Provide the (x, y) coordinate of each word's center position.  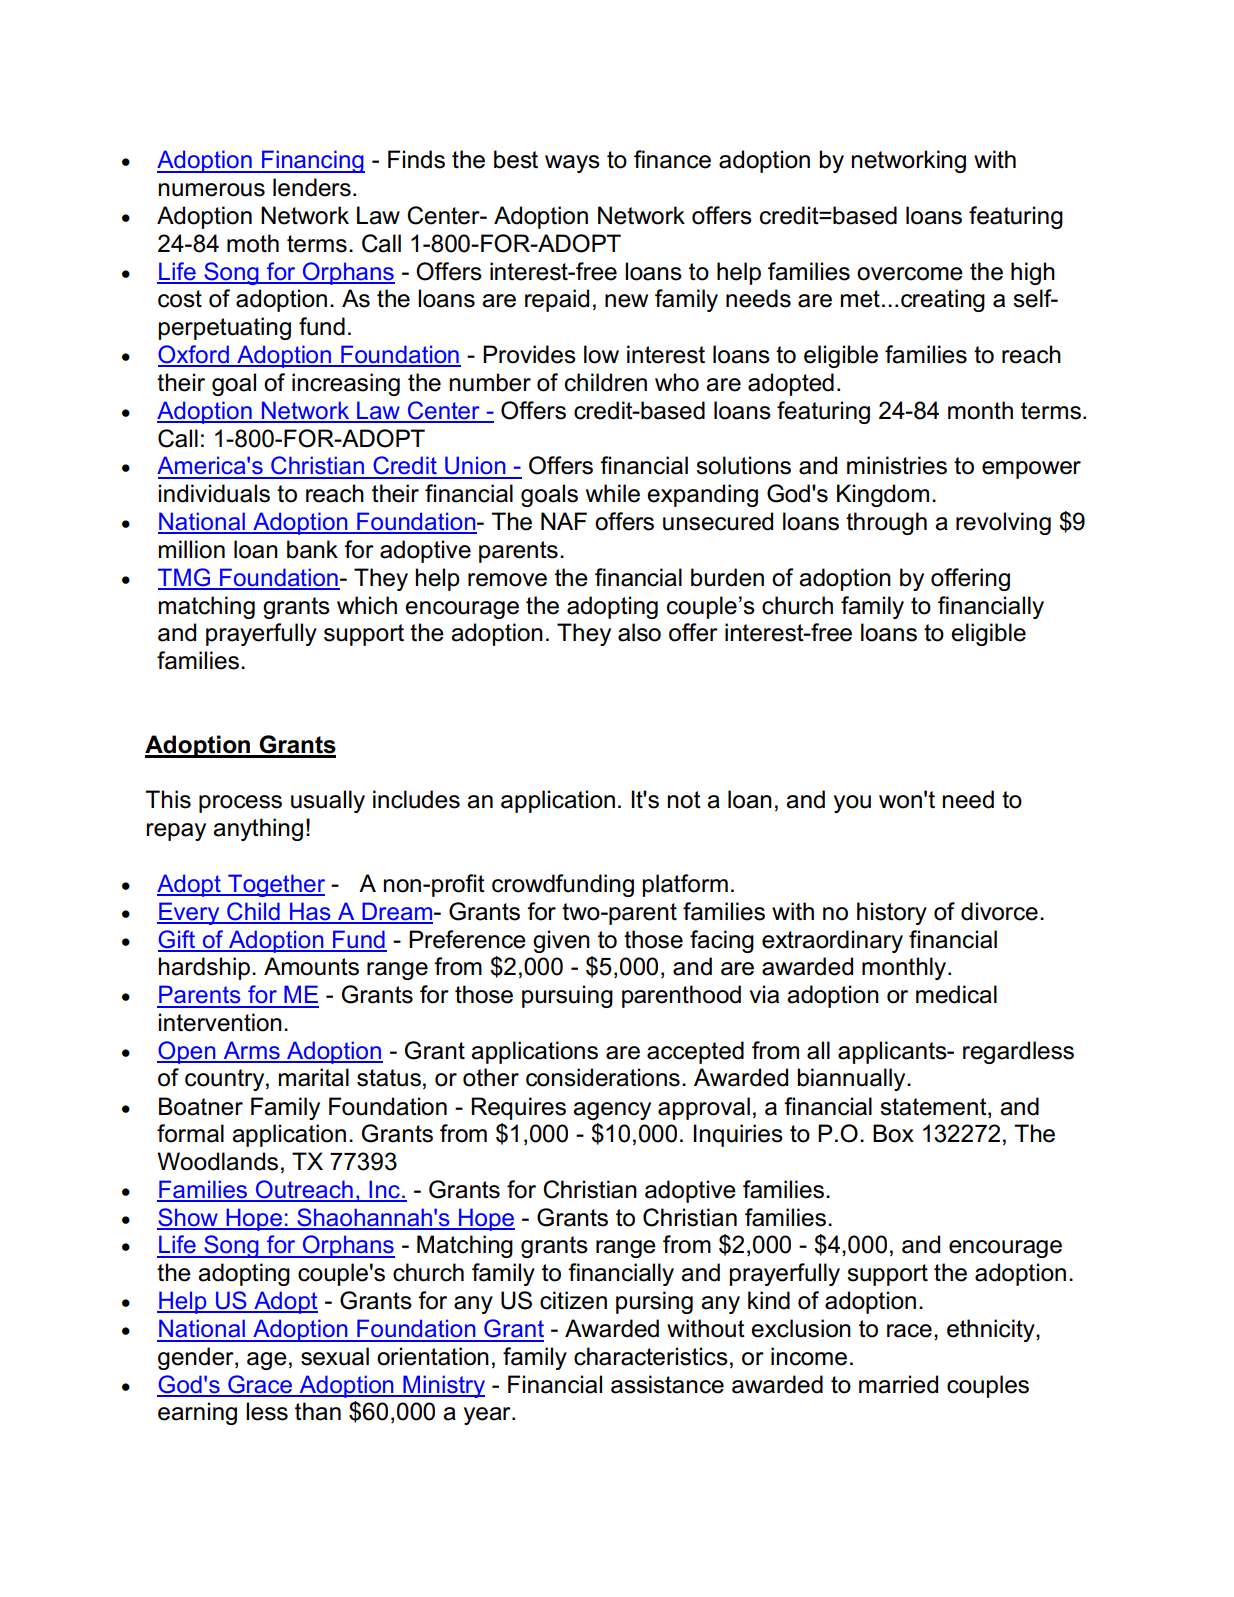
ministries (897, 465)
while (613, 493)
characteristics (651, 1356)
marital (314, 1077)
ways (572, 164)
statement (934, 1107)
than (318, 1411)
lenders (312, 187)
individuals (214, 493)
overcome (910, 274)
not (684, 800)
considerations (603, 1077)
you (852, 804)
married (898, 1384)
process (240, 804)
